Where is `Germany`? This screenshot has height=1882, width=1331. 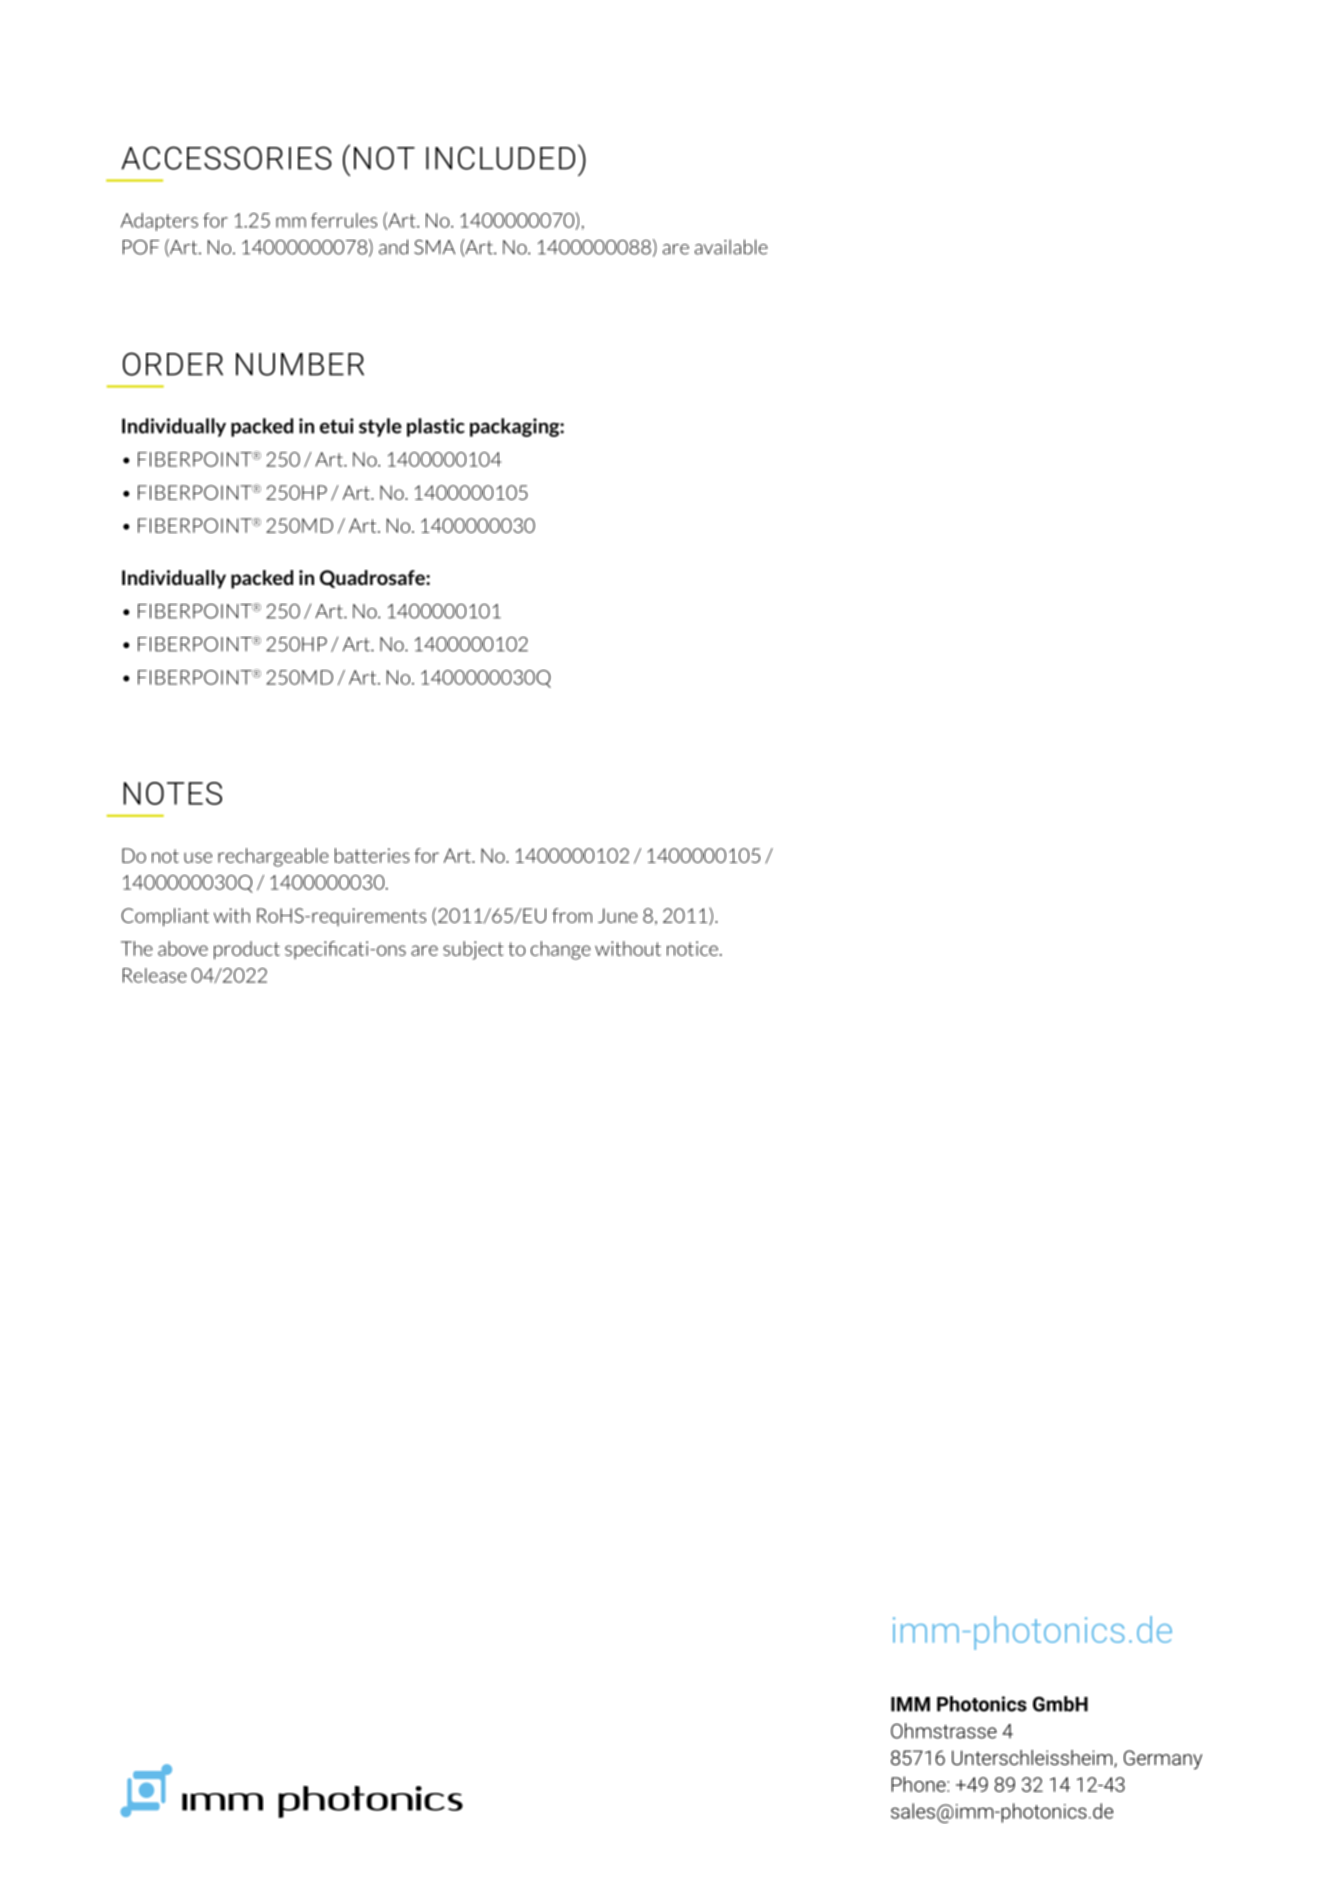
Germany is located at coordinates (1163, 1760).
